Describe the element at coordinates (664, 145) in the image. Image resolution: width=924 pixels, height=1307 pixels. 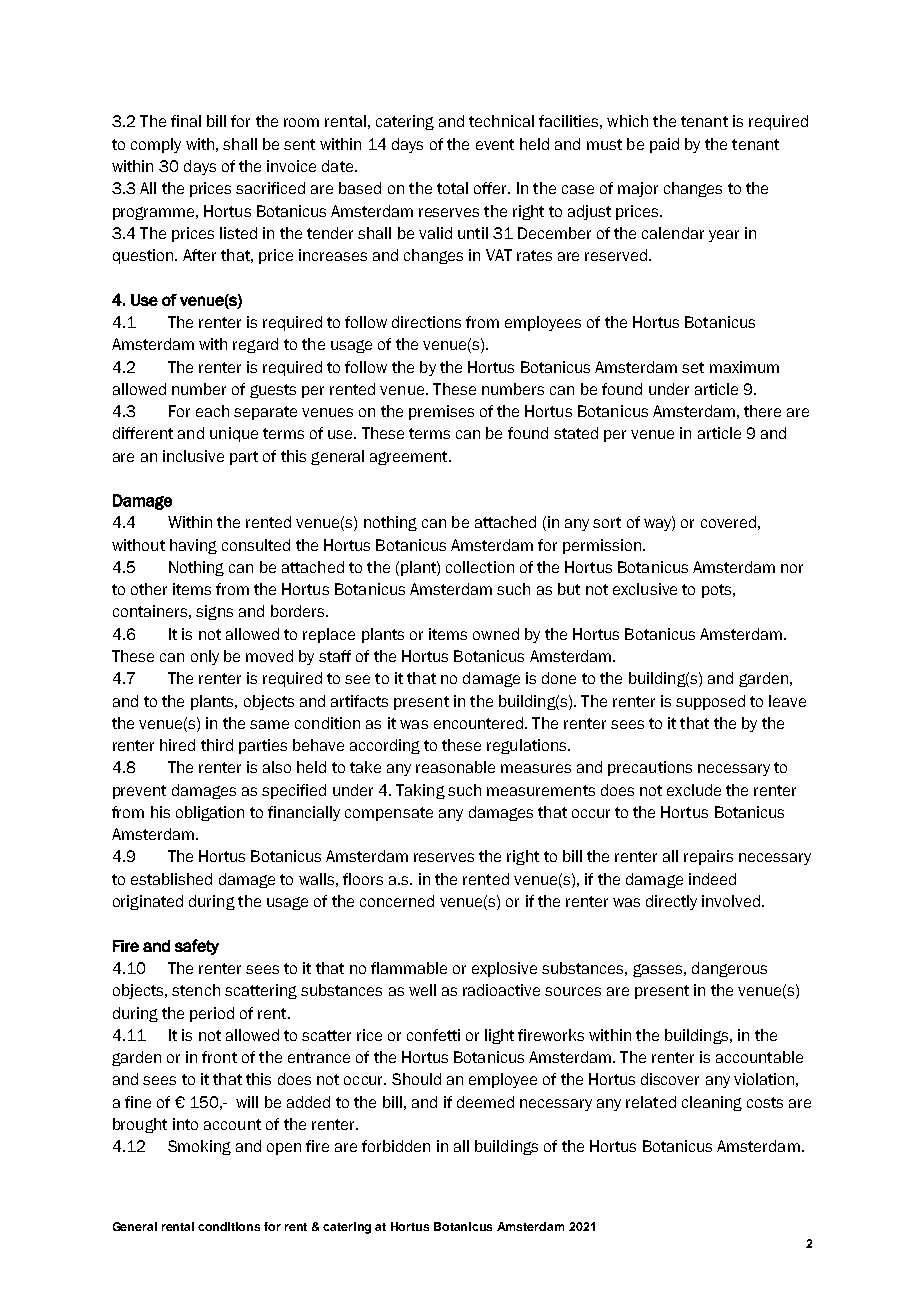
I see `paid` at that location.
